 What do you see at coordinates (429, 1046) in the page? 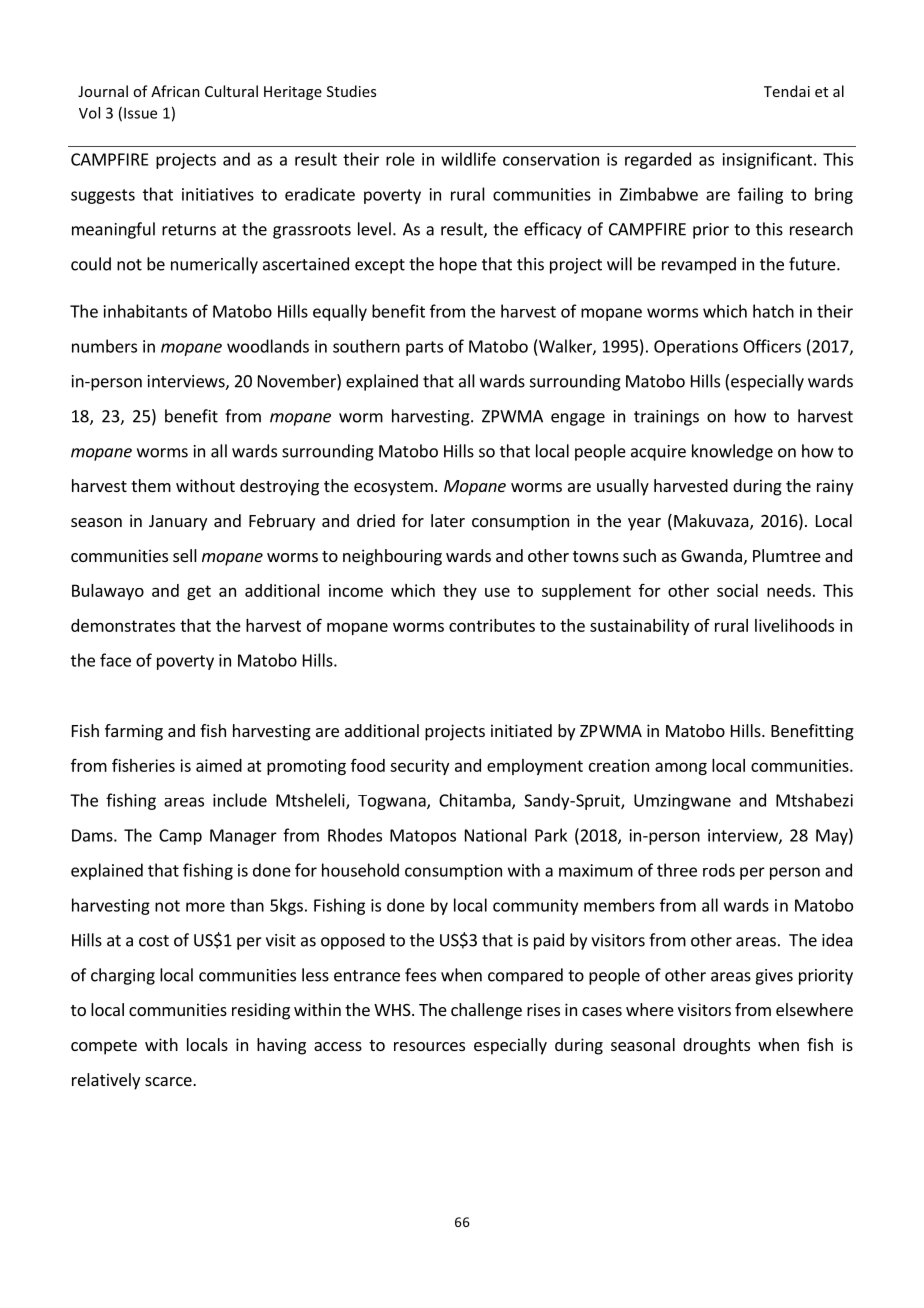
I see `resources` at bounding box center [429, 1046].
